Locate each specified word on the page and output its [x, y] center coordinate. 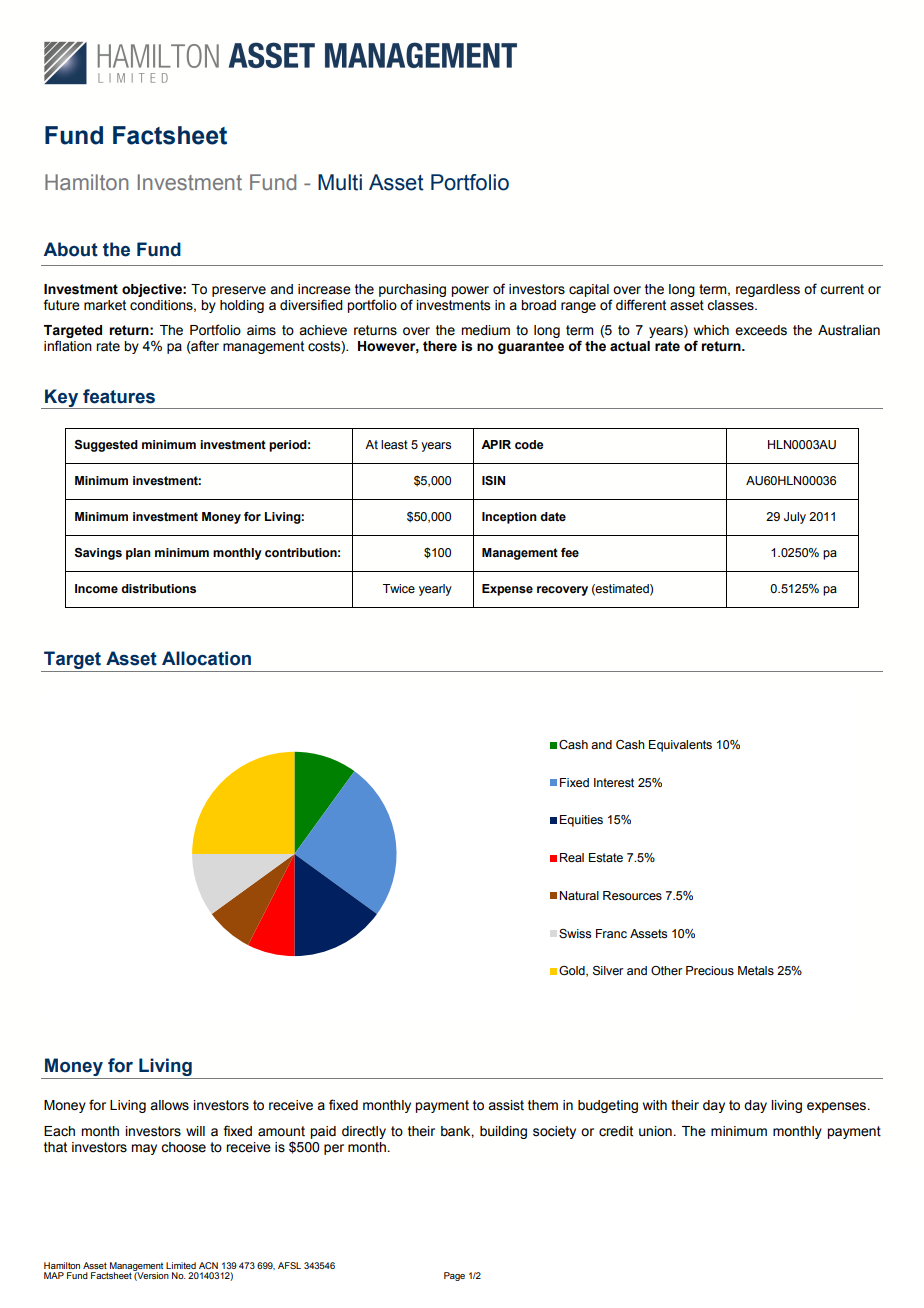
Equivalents [680, 746]
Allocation [206, 658]
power [470, 291]
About [71, 249]
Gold [573, 971]
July [795, 518]
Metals [756, 970]
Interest [614, 782]
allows [169, 1105]
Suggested [106, 446]
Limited [181, 1265]
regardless [768, 290]
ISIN [493, 480]
